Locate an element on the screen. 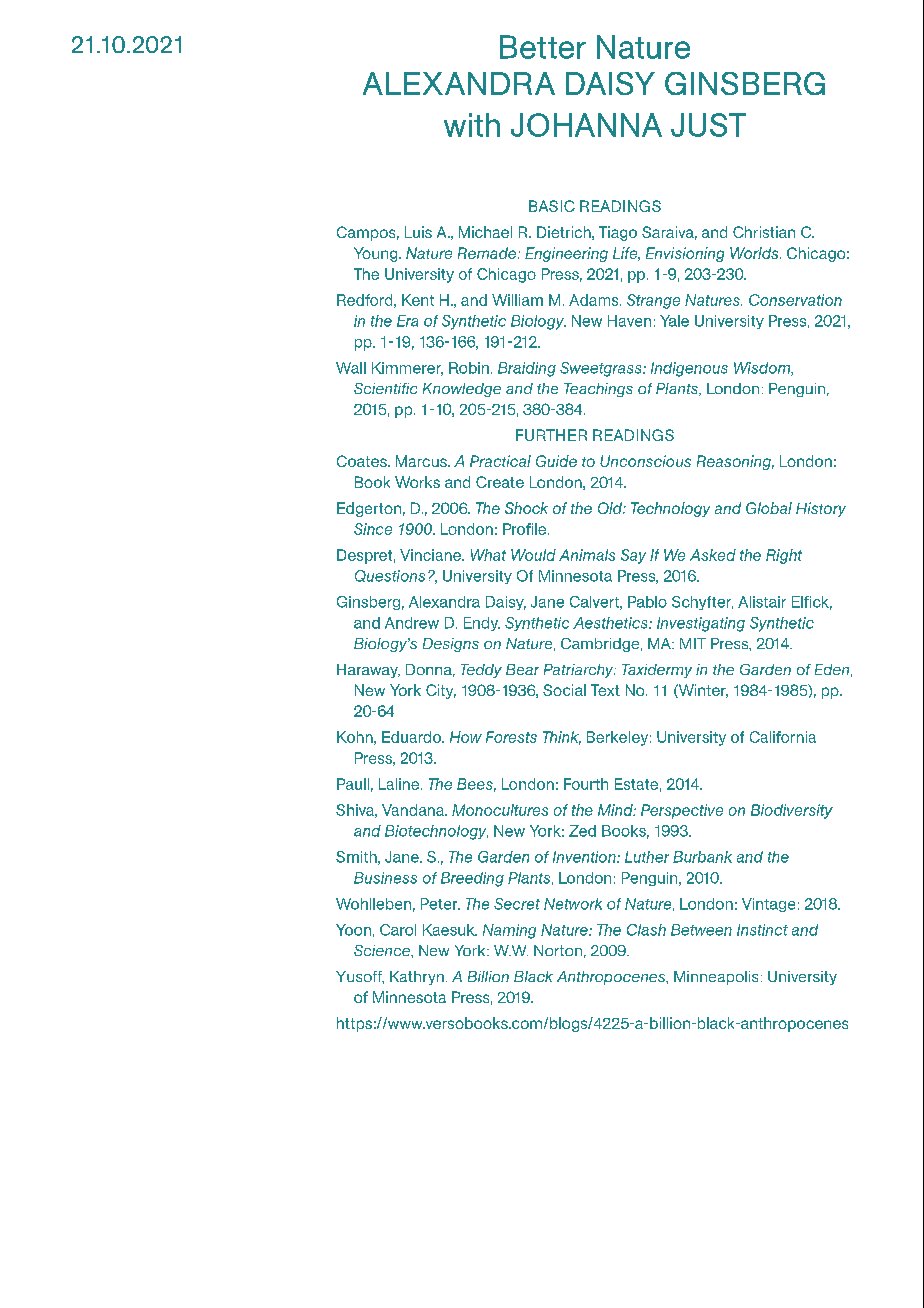 Image resolution: width=924 pixels, height=1308 pixels. Patriarchy is located at coordinates (580, 671).
